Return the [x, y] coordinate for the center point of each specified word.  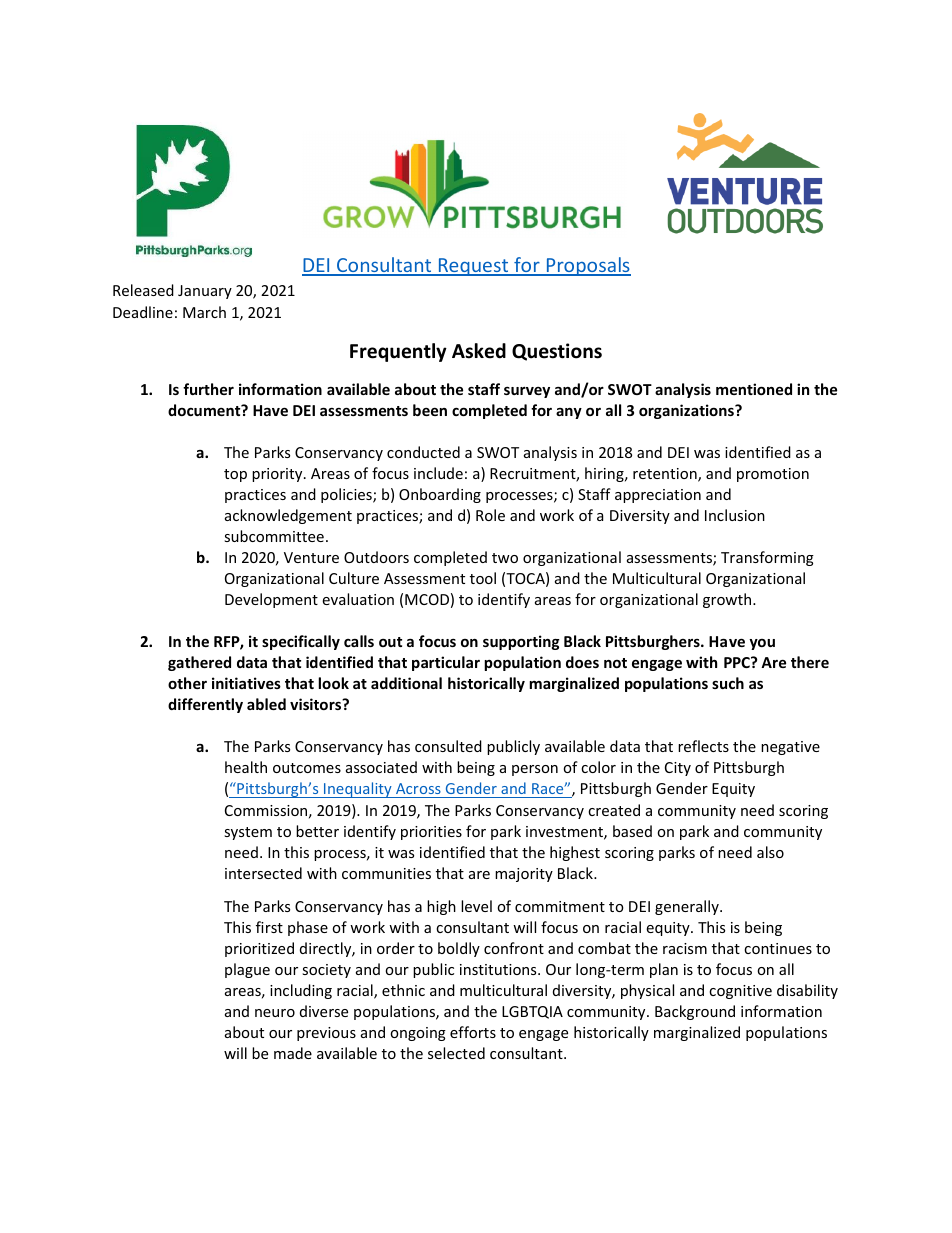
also [770, 852]
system [248, 833]
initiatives [246, 683]
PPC [738, 662]
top [235, 475]
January [205, 292]
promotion [773, 475]
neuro [275, 1013]
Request [473, 267]
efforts [473, 1032]
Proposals [587, 266]
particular [446, 663]
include [438, 473]
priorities [431, 833]
